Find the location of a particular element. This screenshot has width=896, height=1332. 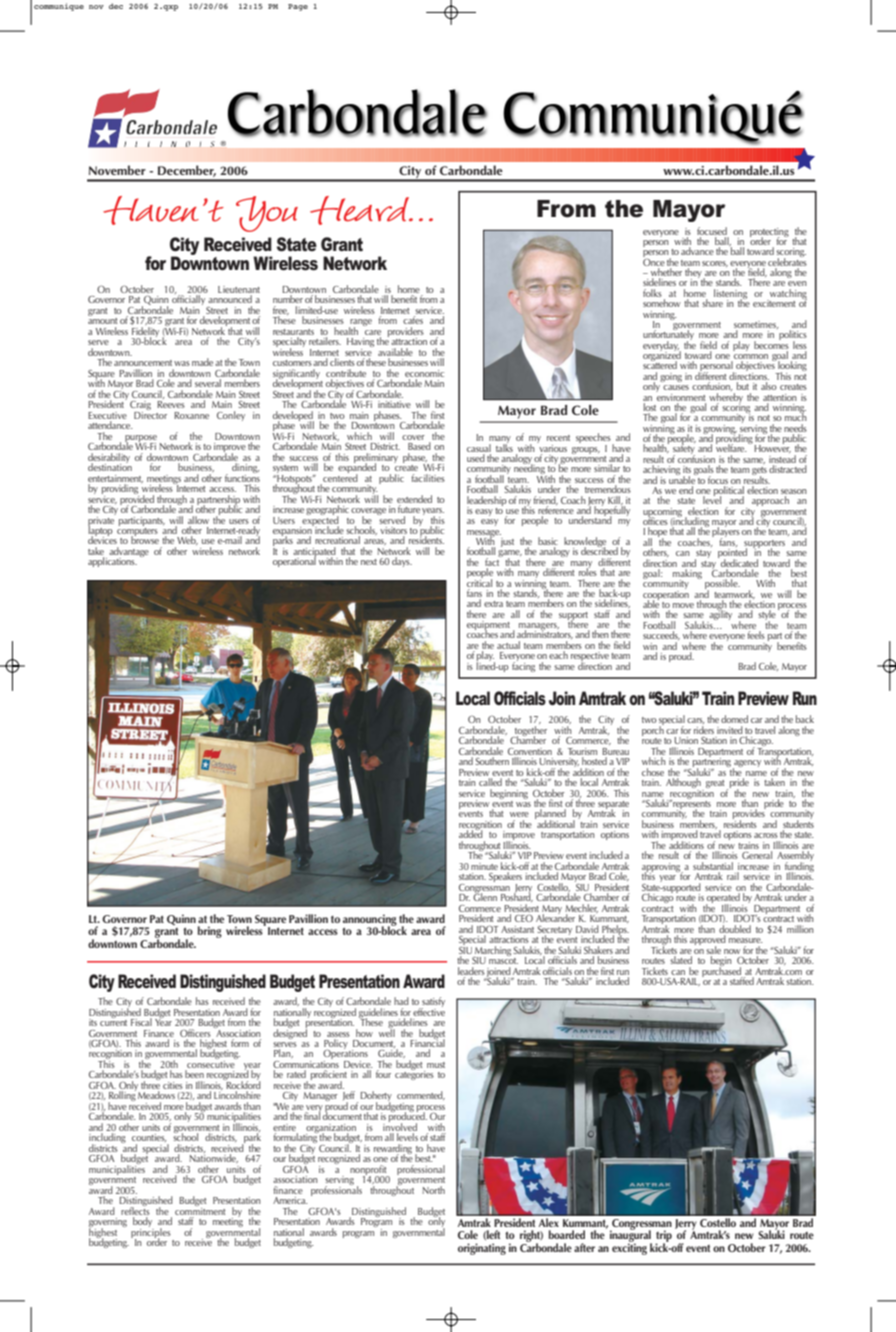

announcement is located at coordinates (143, 363).
